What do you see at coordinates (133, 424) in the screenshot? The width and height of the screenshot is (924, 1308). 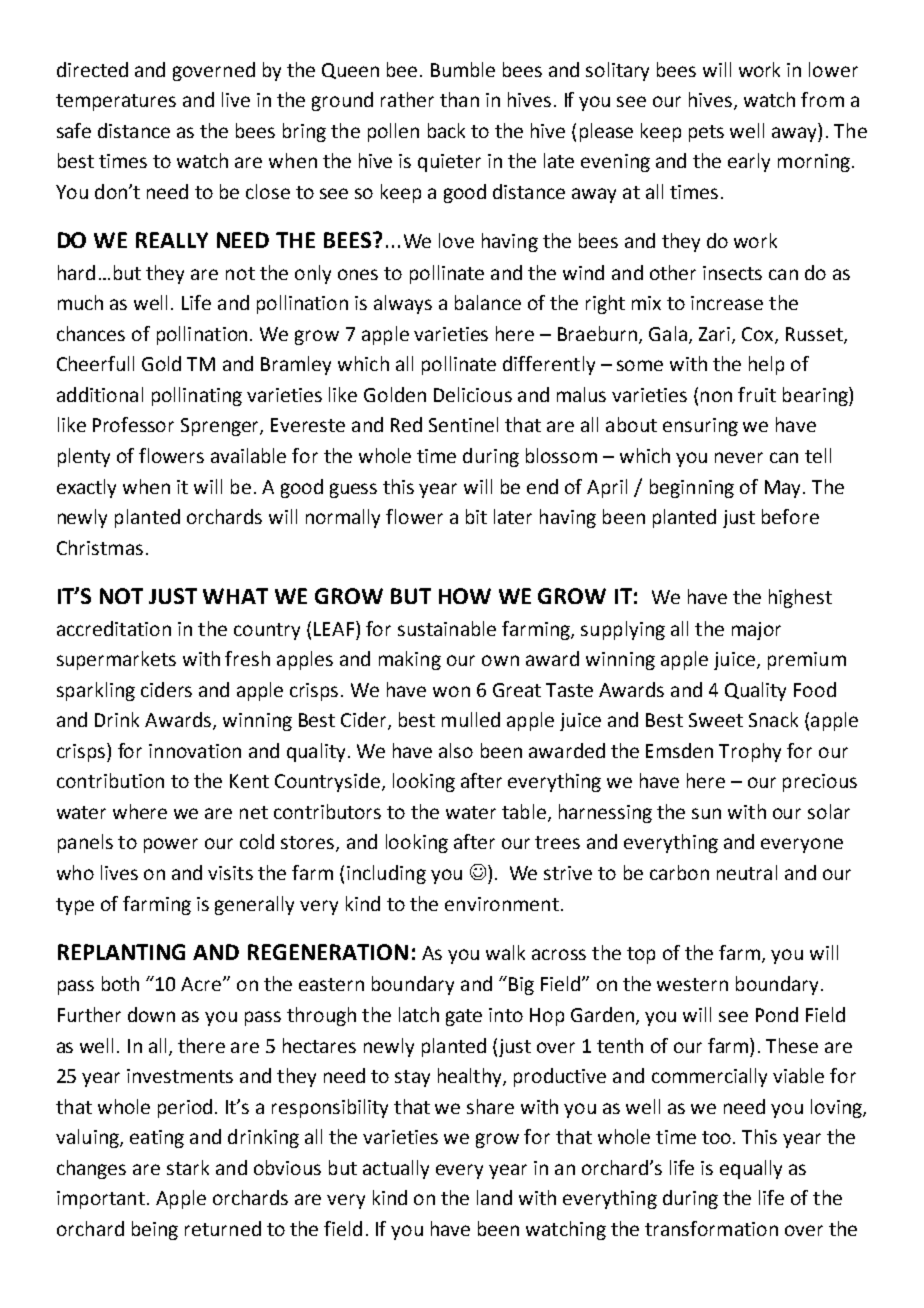 I see `Professor` at bounding box center [133, 424].
